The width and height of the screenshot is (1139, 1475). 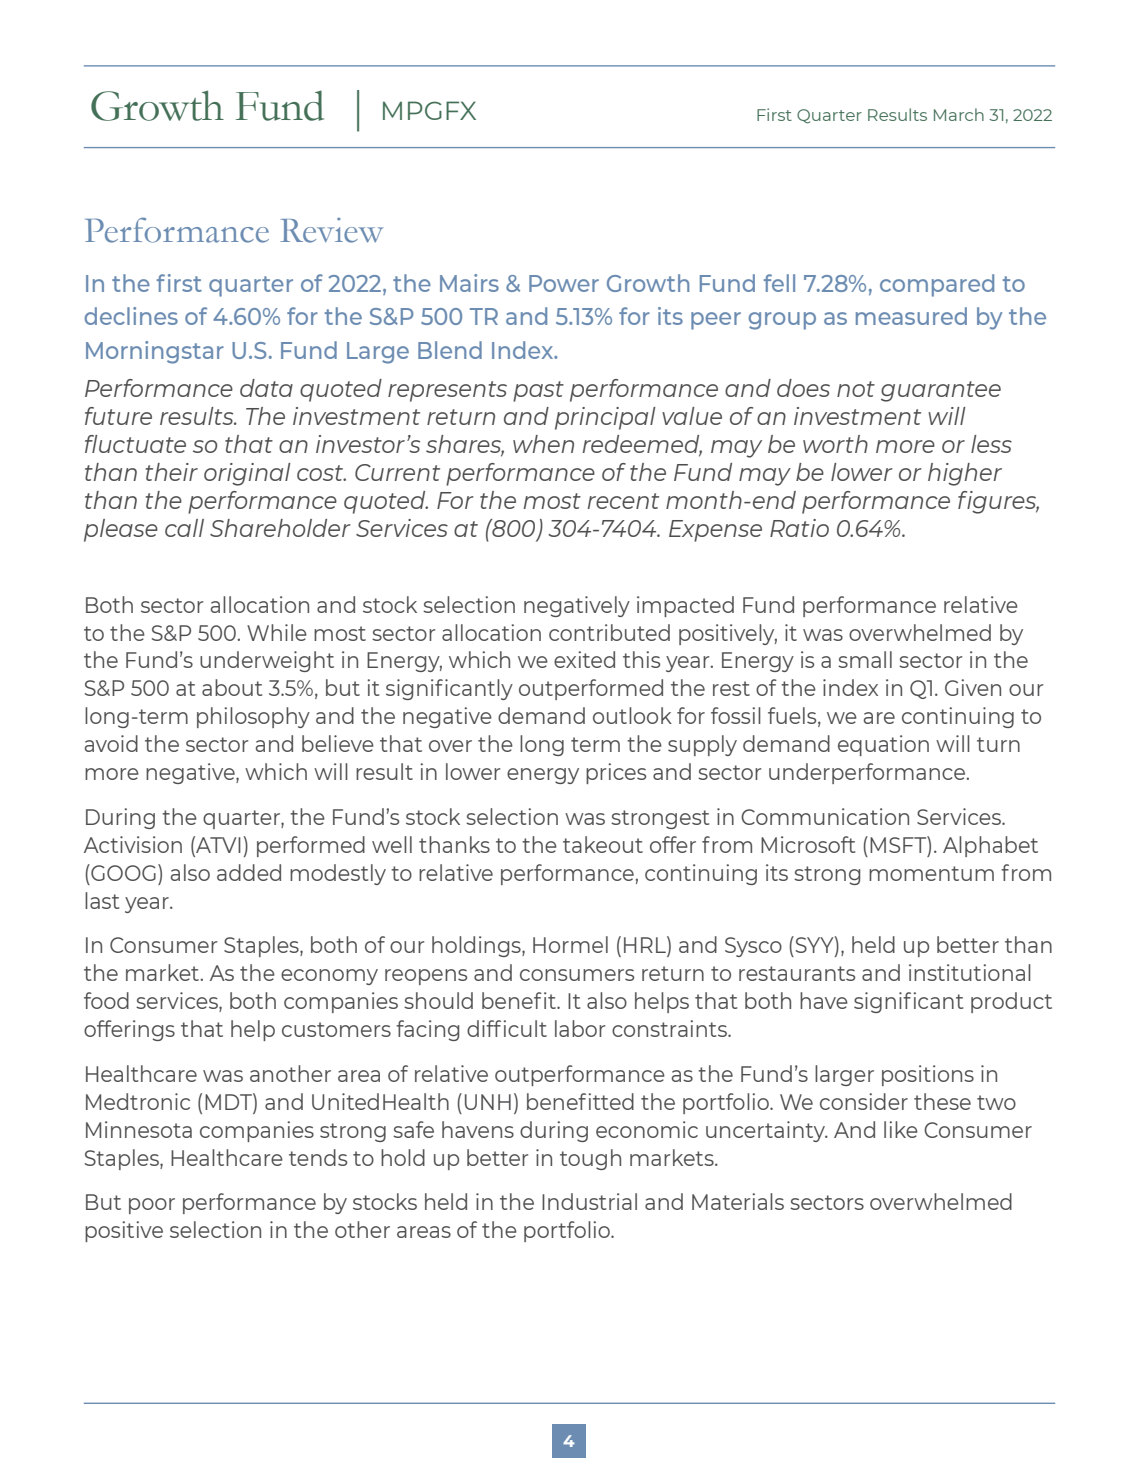 What do you see at coordinates (331, 230) in the screenshot?
I see `Review` at bounding box center [331, 230].
